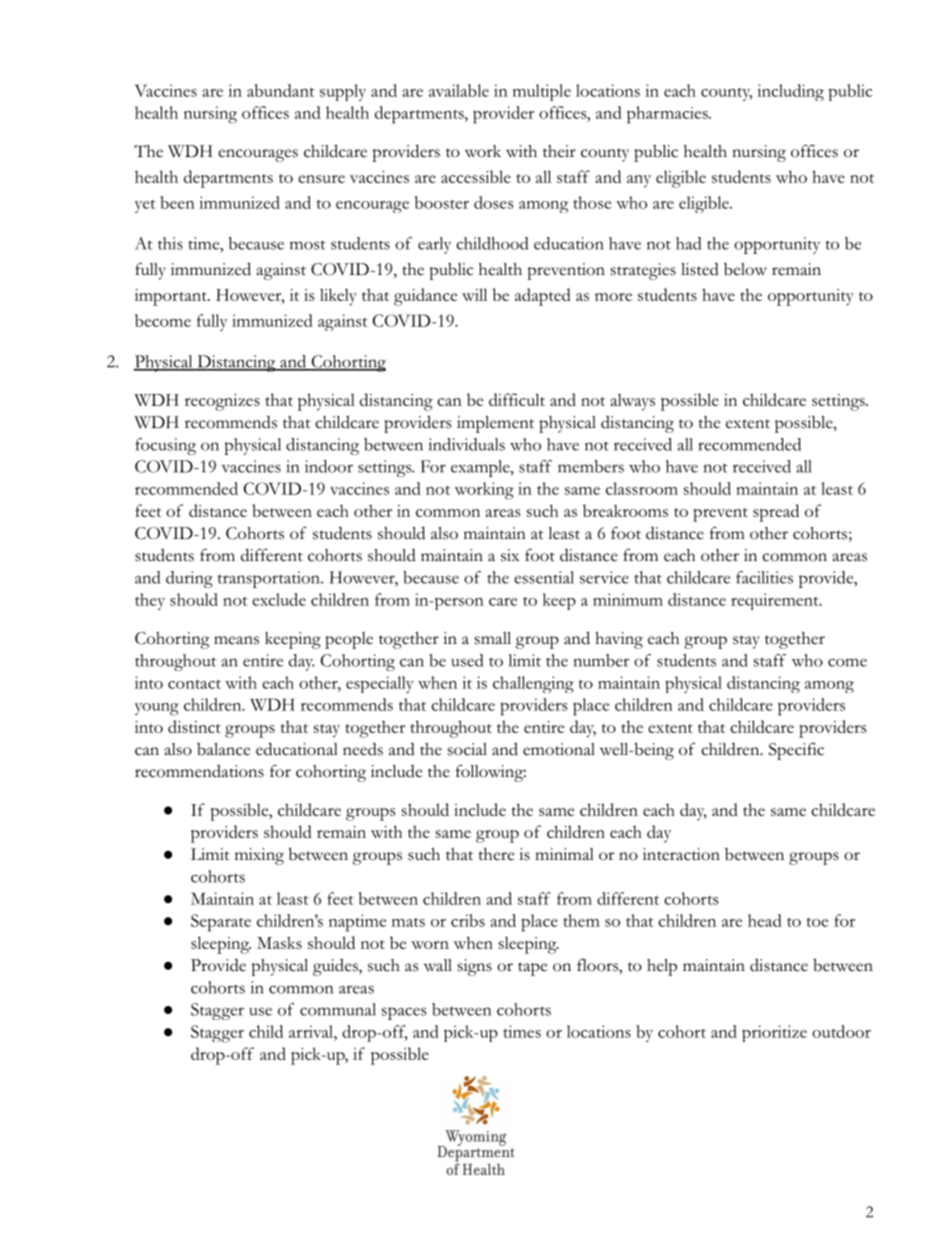 The height and width of the screenshot is (1233, 952). What do you see at coordinates (475, 967) in the screenshot?
I see `signs` at bounding box center [475, 967].
